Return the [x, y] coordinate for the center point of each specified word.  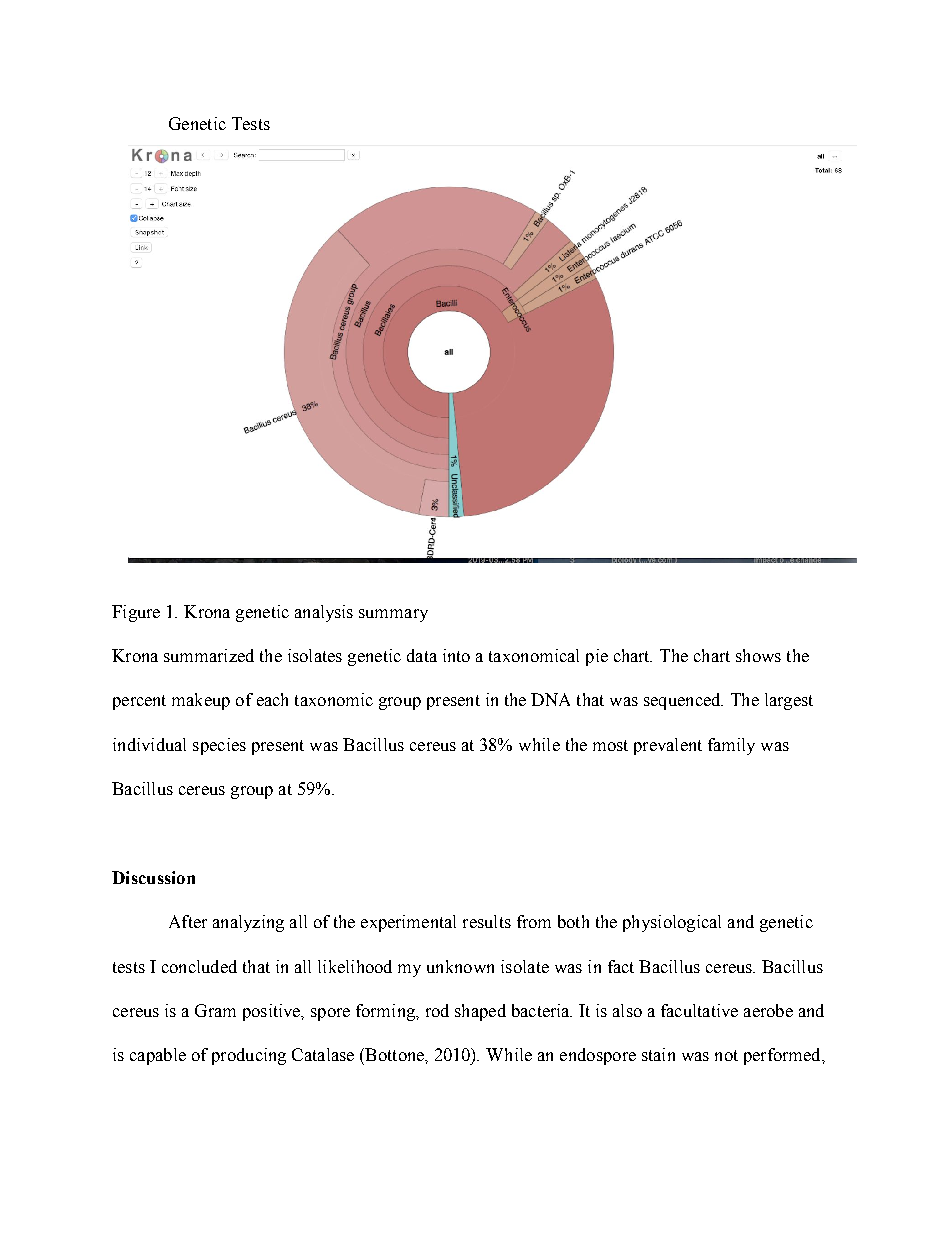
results [487, 921]
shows [758, 655]
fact [621, 966]
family [731, 746]
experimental [408, 923]
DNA [550, 699]
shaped [480, 1012]
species [219, 746]
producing [249, 1056]
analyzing [248, 923]
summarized [209, 655]
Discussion [153, 877]
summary [393, 615]
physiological [672, 923]
